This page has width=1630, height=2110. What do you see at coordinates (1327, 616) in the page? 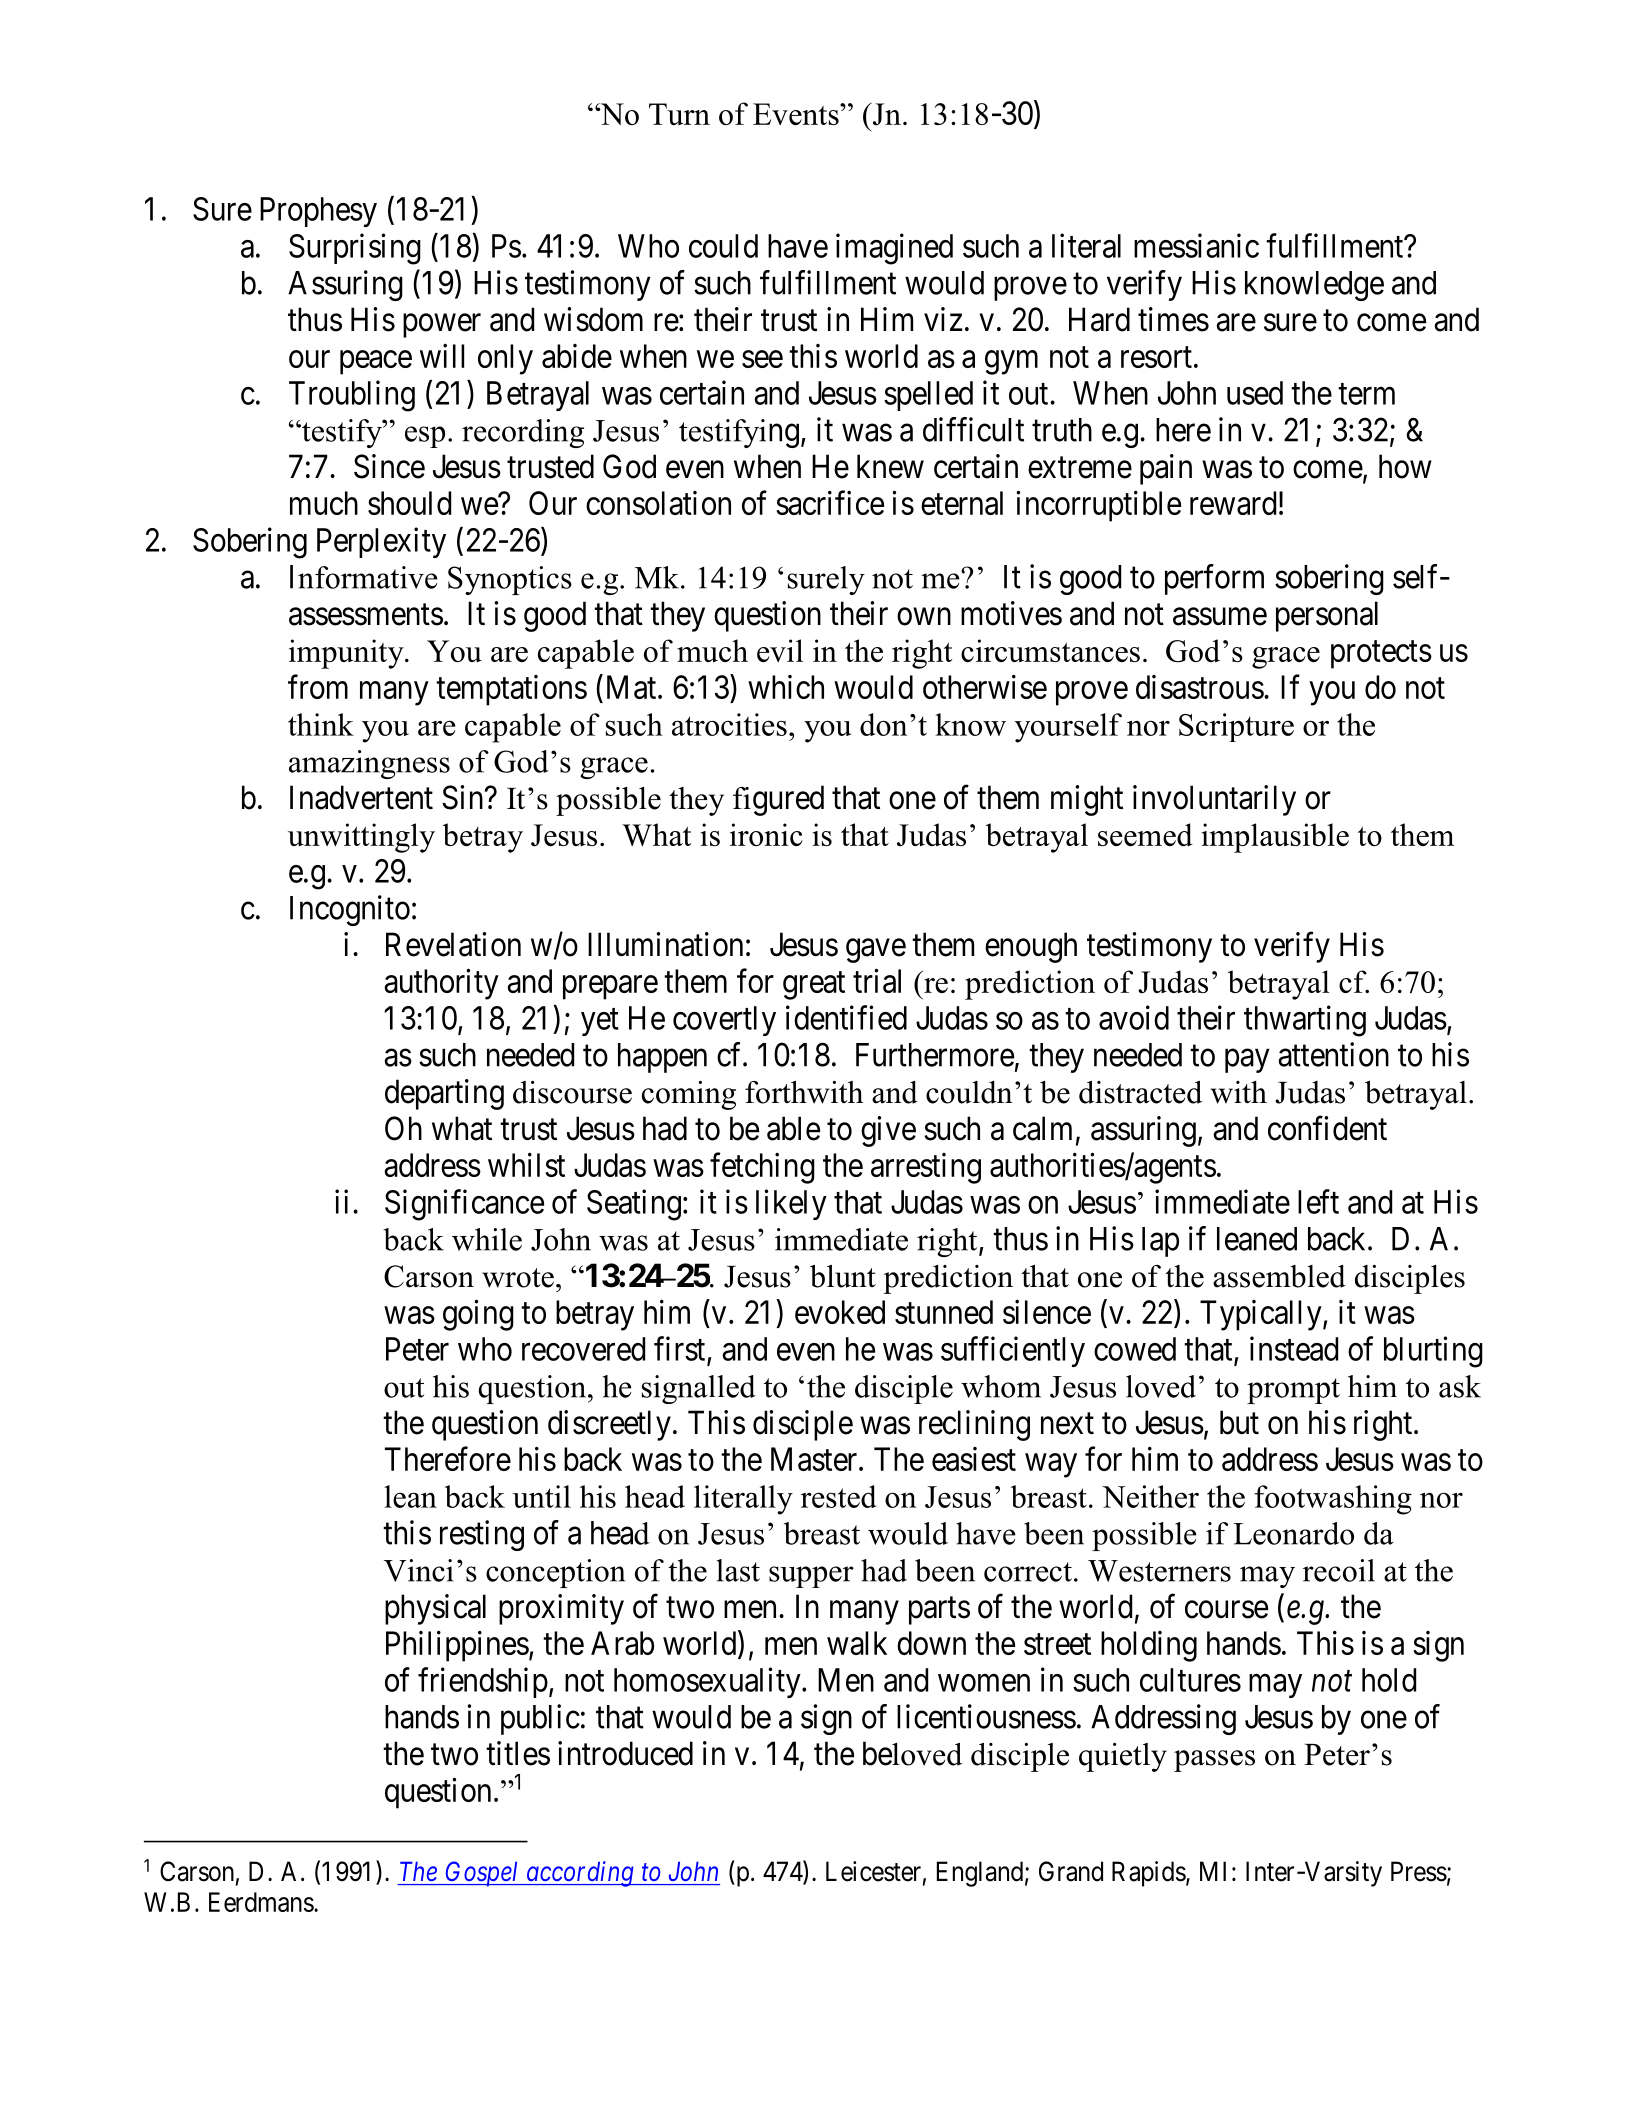
I see `personal` at bounding box center [1327, 616].
